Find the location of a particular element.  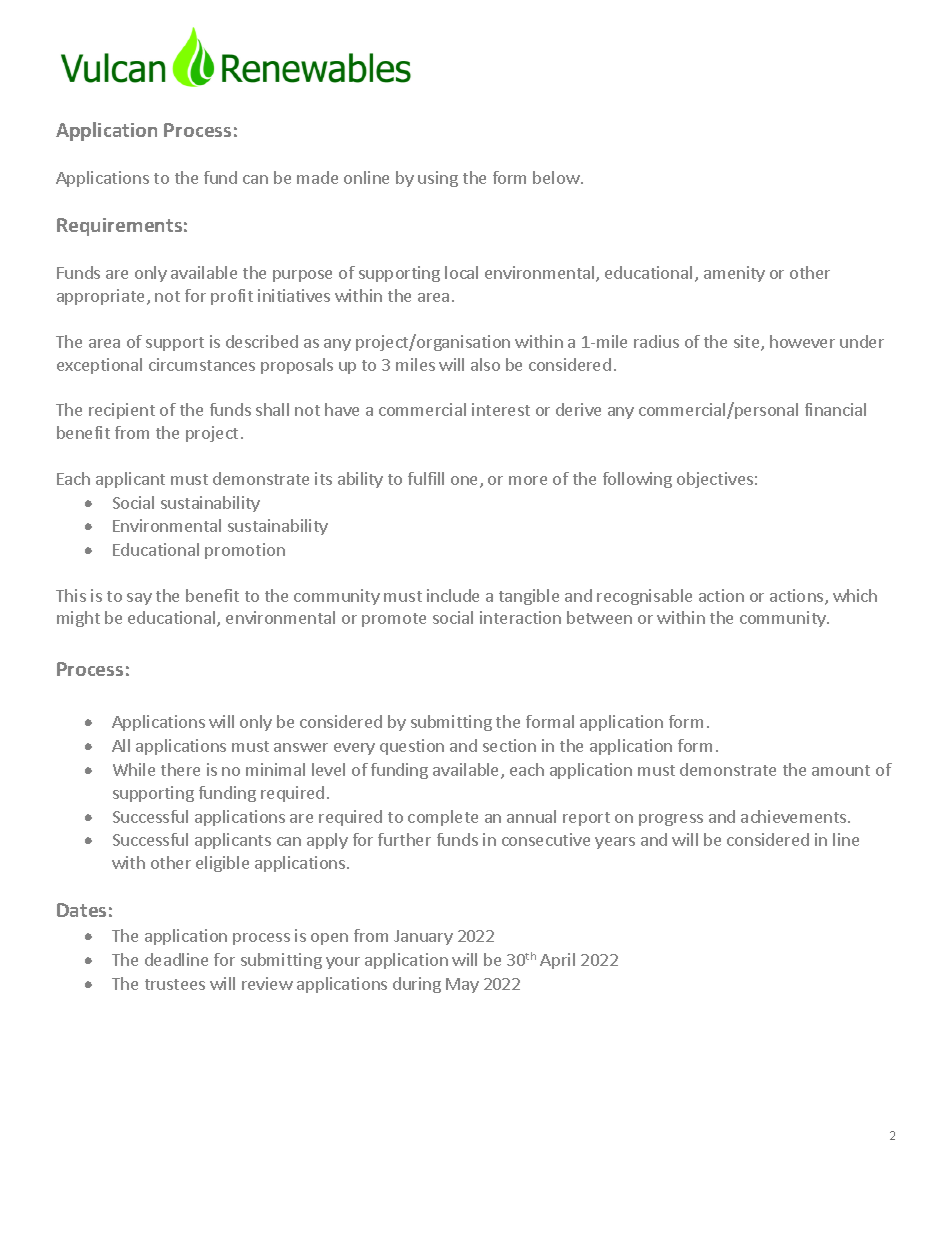

one is located at coordinates (466, 482).
